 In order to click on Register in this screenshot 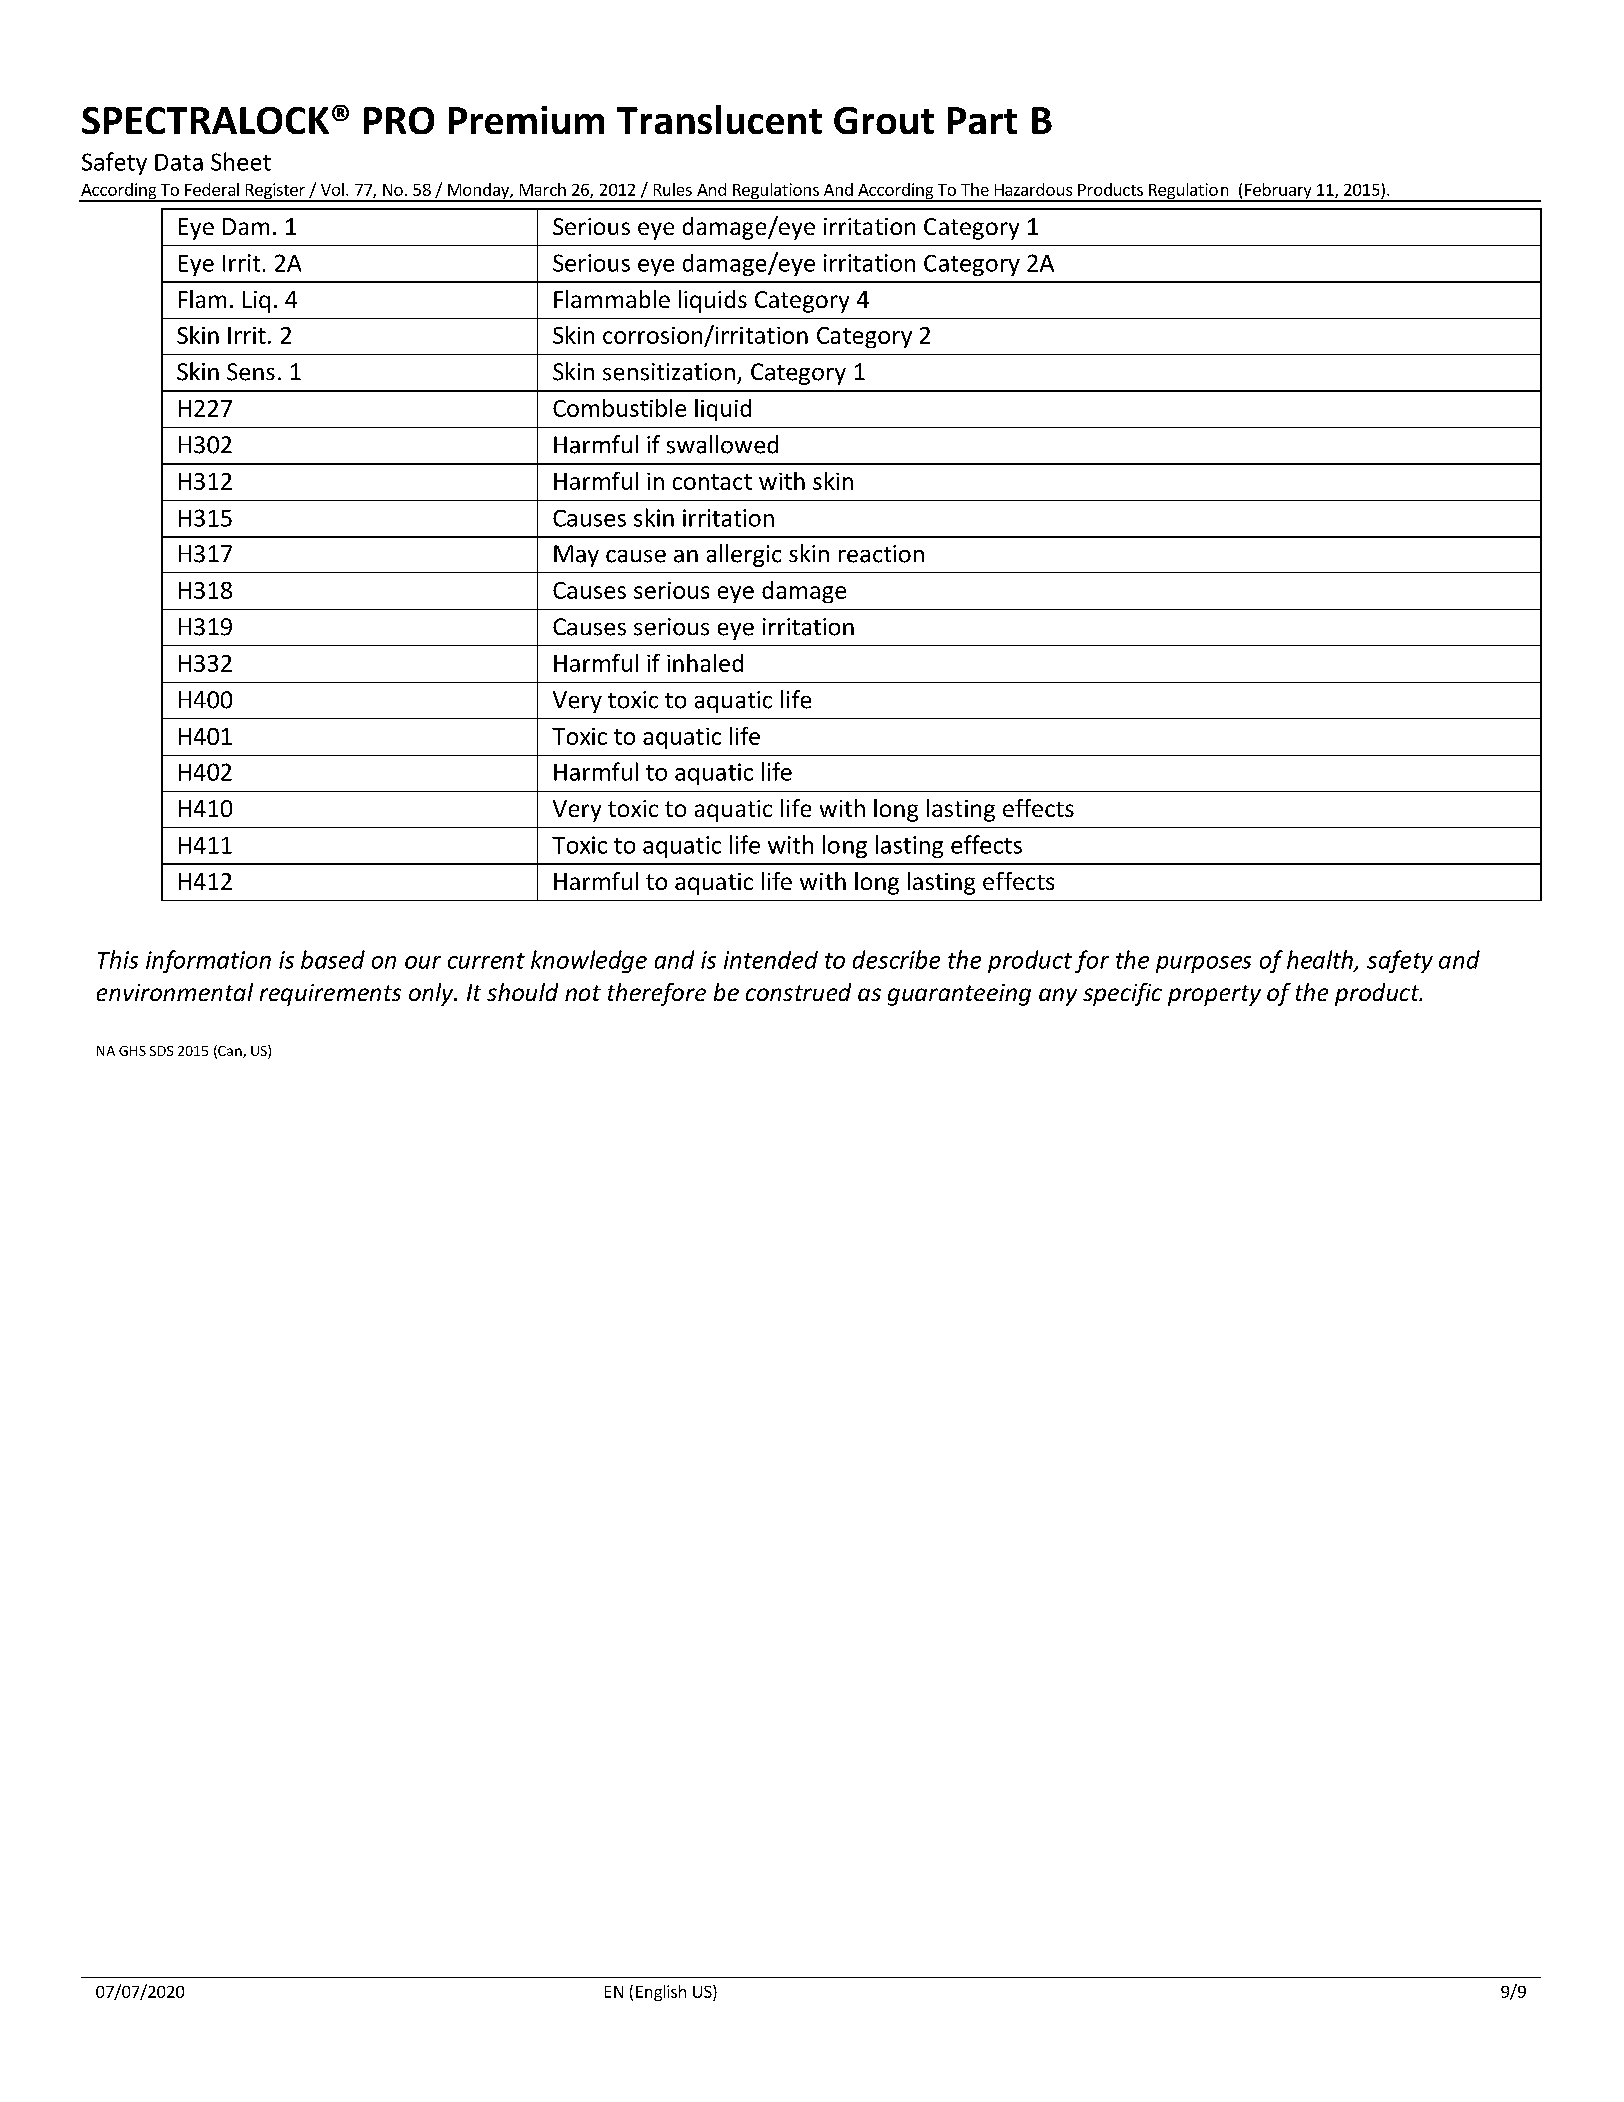, I will do `click(275, 192)`.
